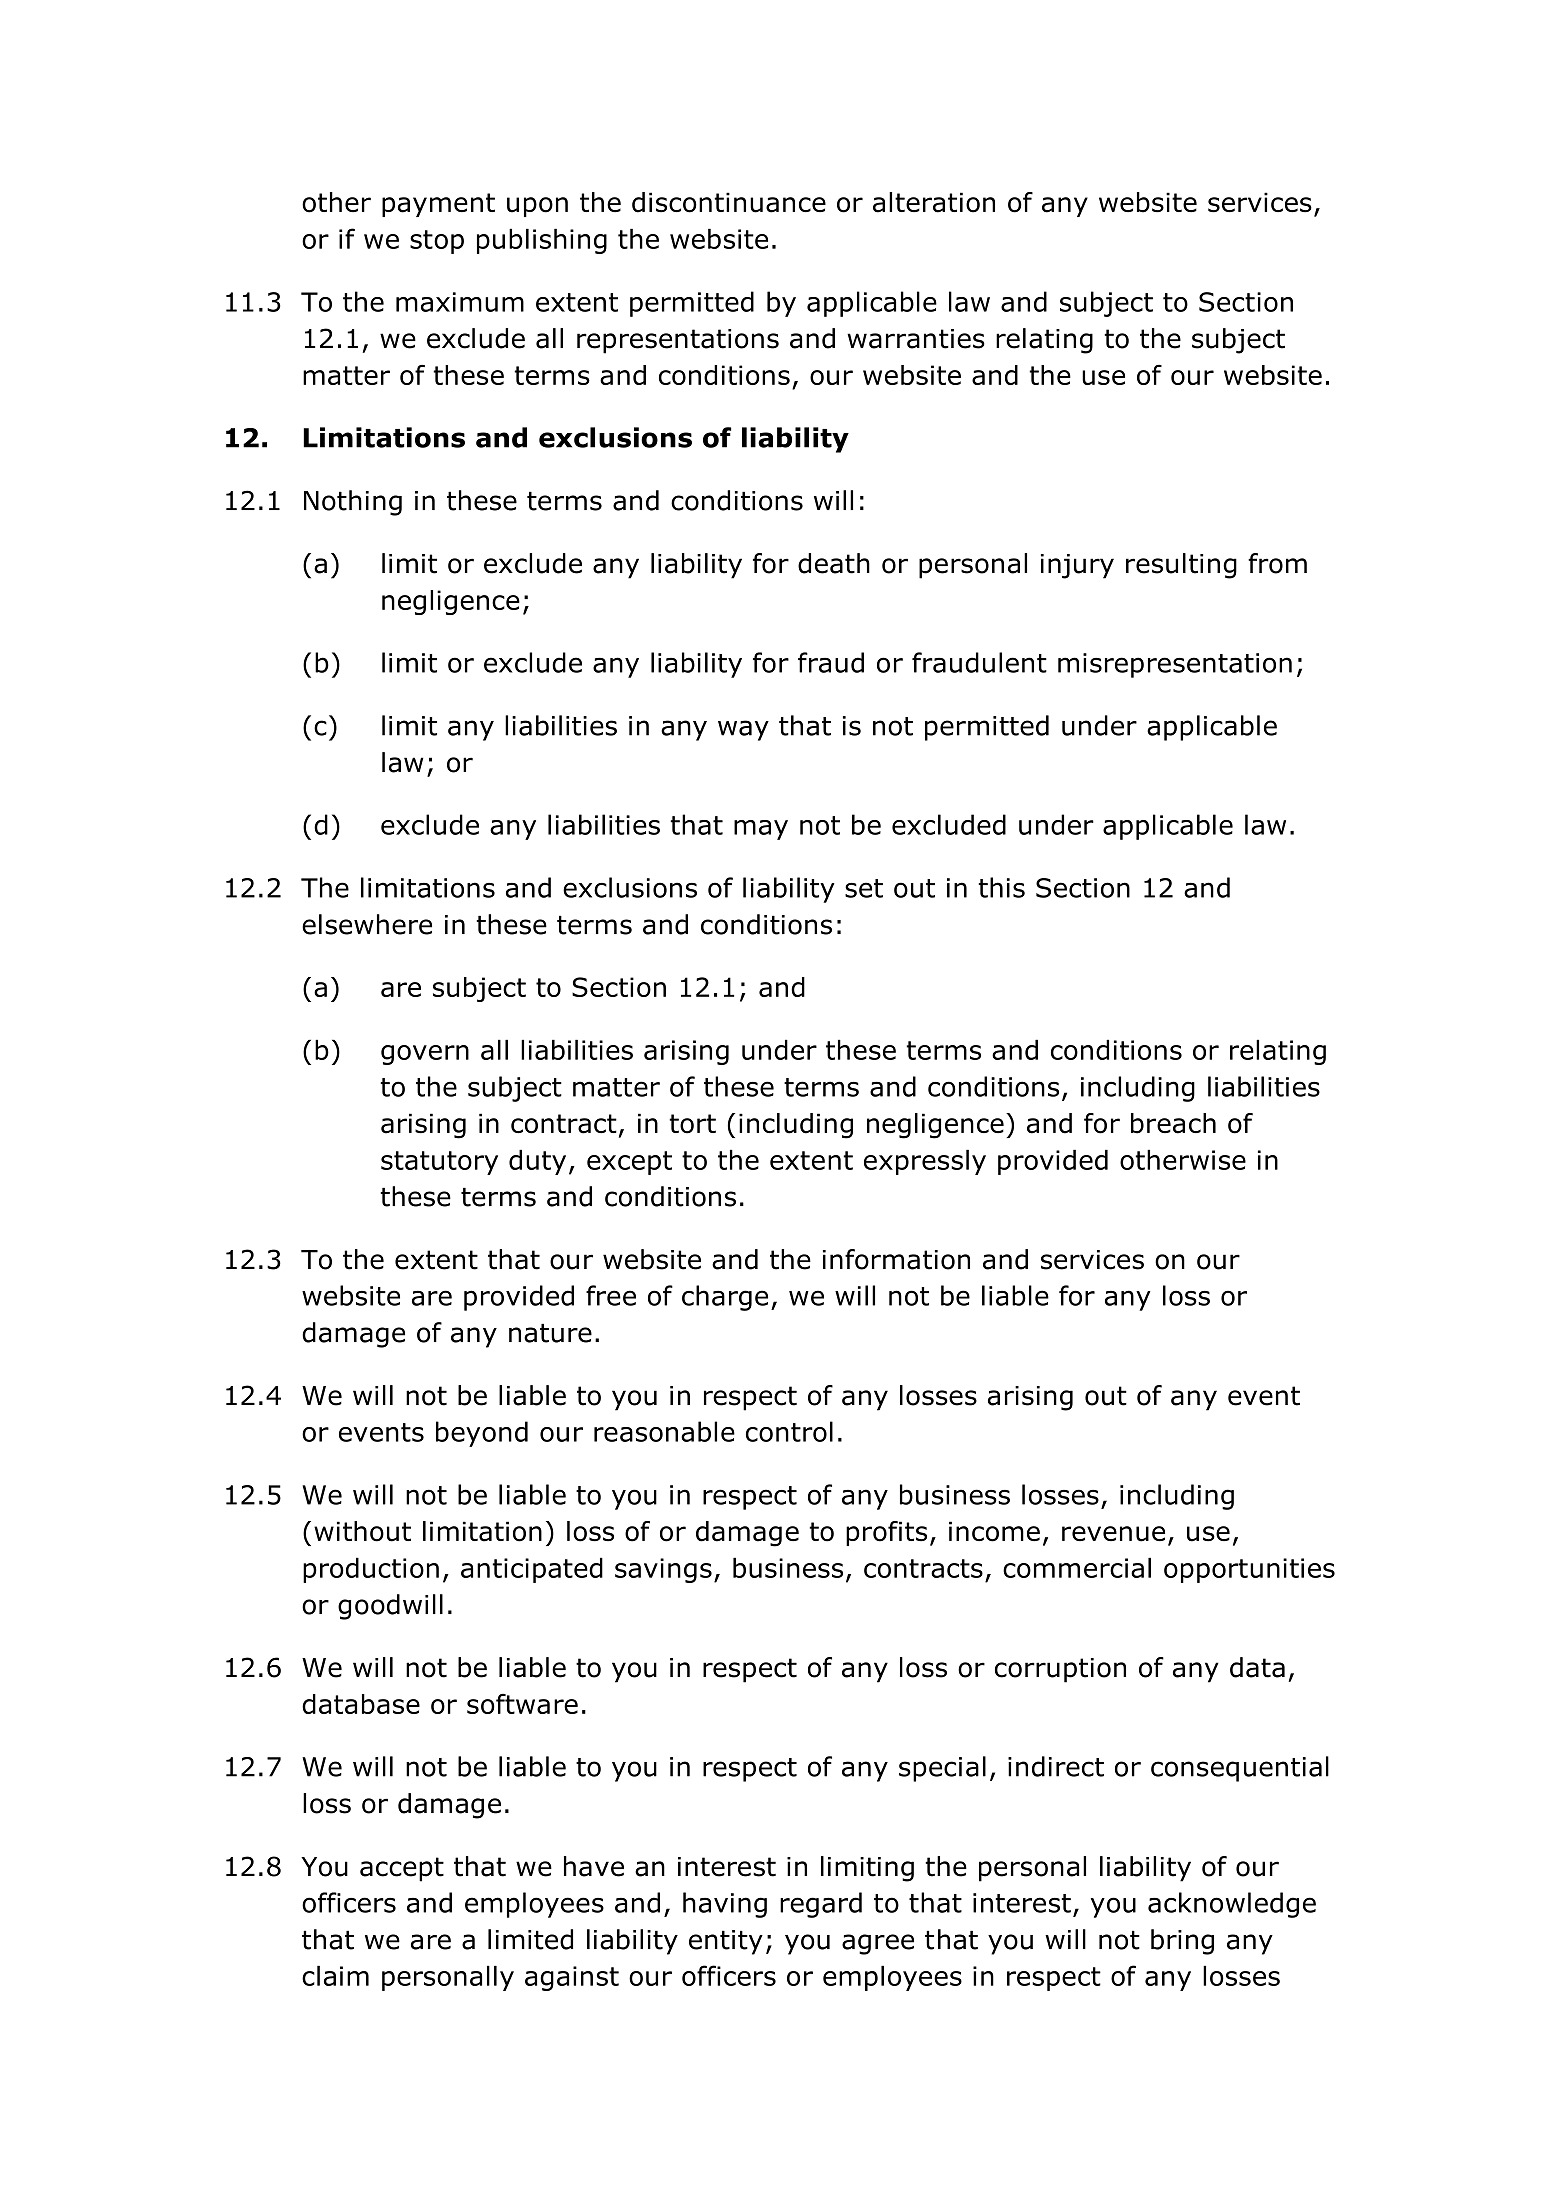 This page has width=1559, height=2205. What do you see at coordinates (1175, 665) in the page?
I see `misrepresentation` at bounding box center [1175, 665].
